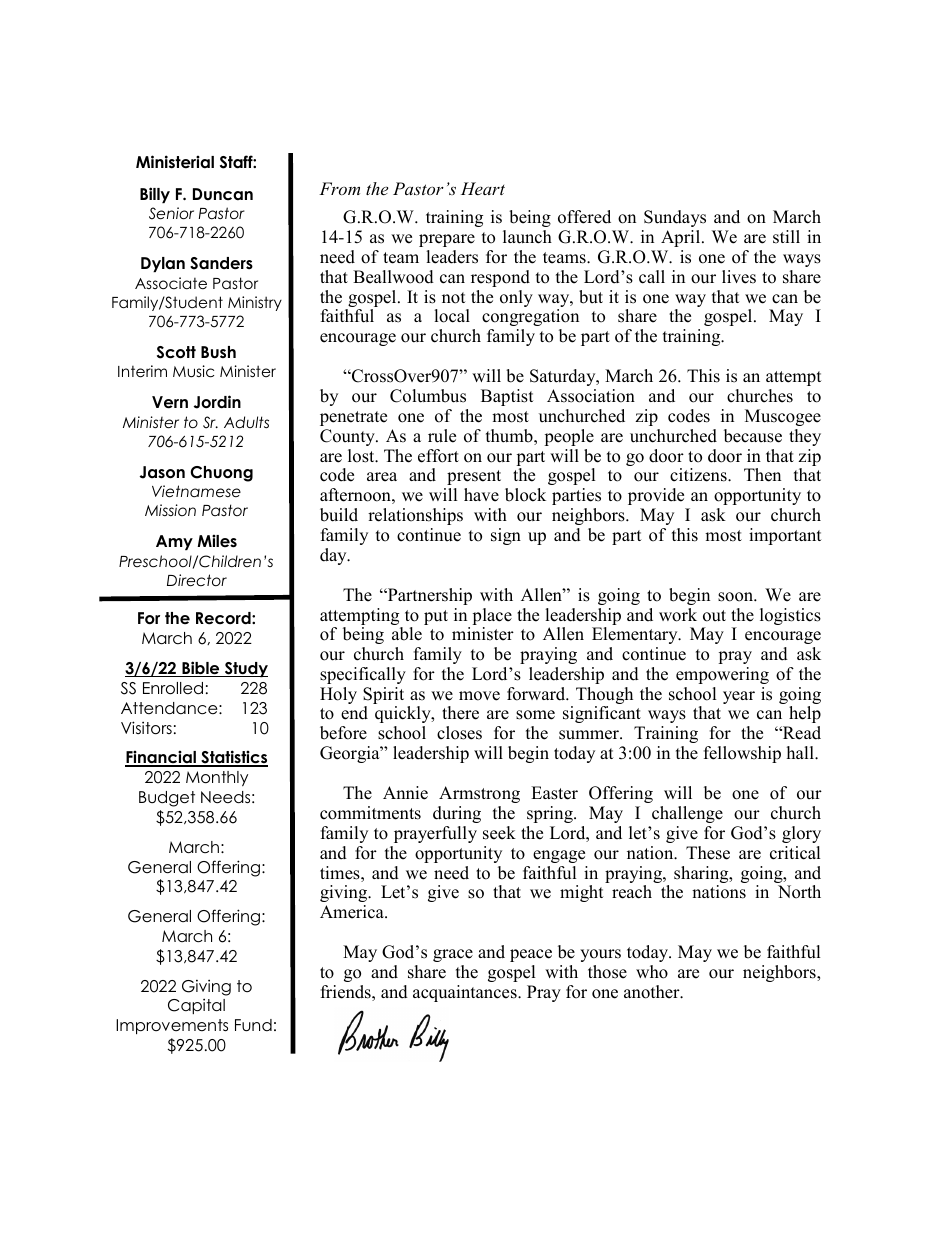 Image resolution: width=952 pixels, height=1233 pixels. What do you see at coordinates (217, 540) in the page?
I see `Miles` at bounding box center [217, 540].
